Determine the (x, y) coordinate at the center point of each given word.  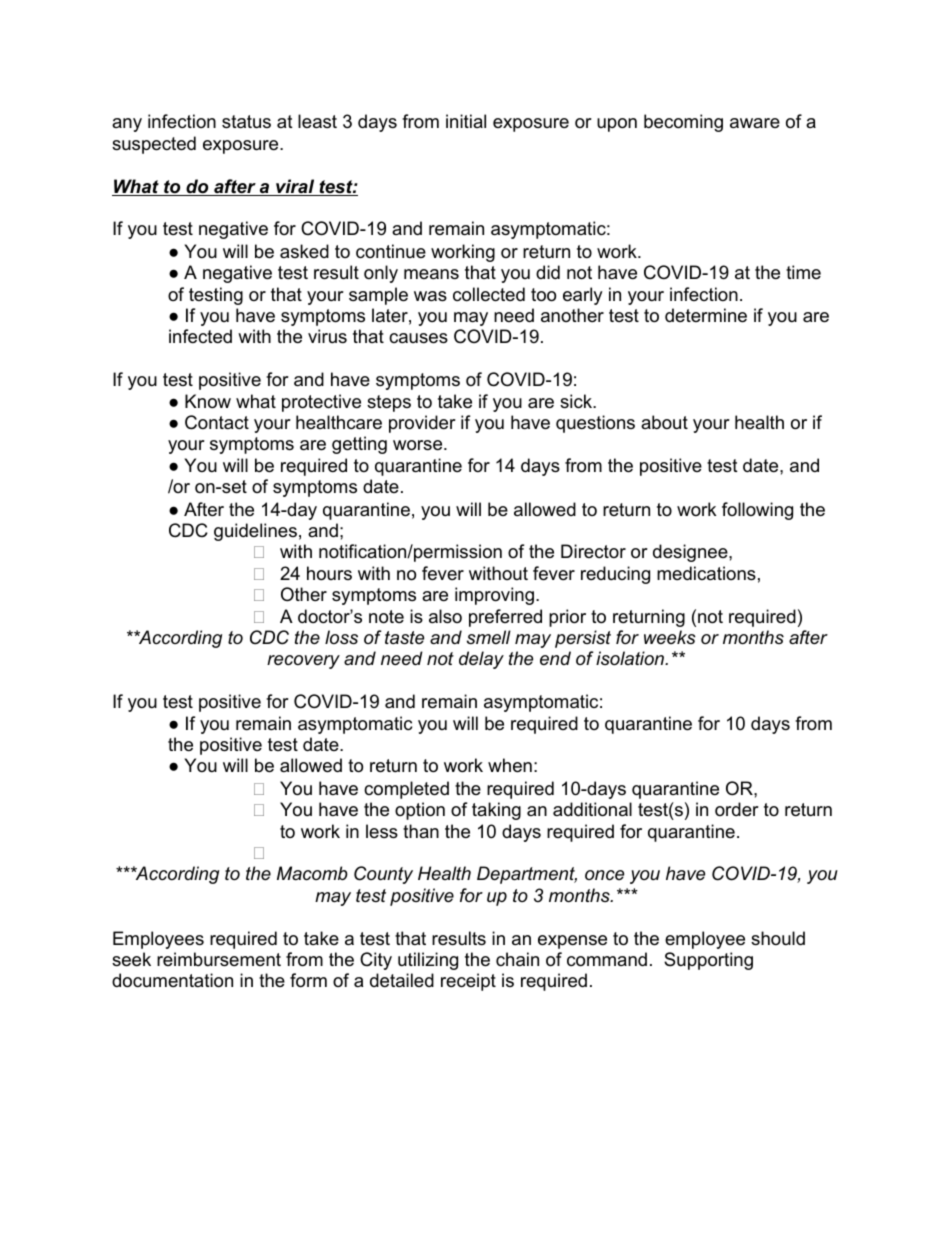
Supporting (708, 961)
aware (755, 123)
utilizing (428, 961)
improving (494, 596)
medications (706, 573)
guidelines (255, 532)
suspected (154, 145)
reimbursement (219, 959)
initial (466, 121)
